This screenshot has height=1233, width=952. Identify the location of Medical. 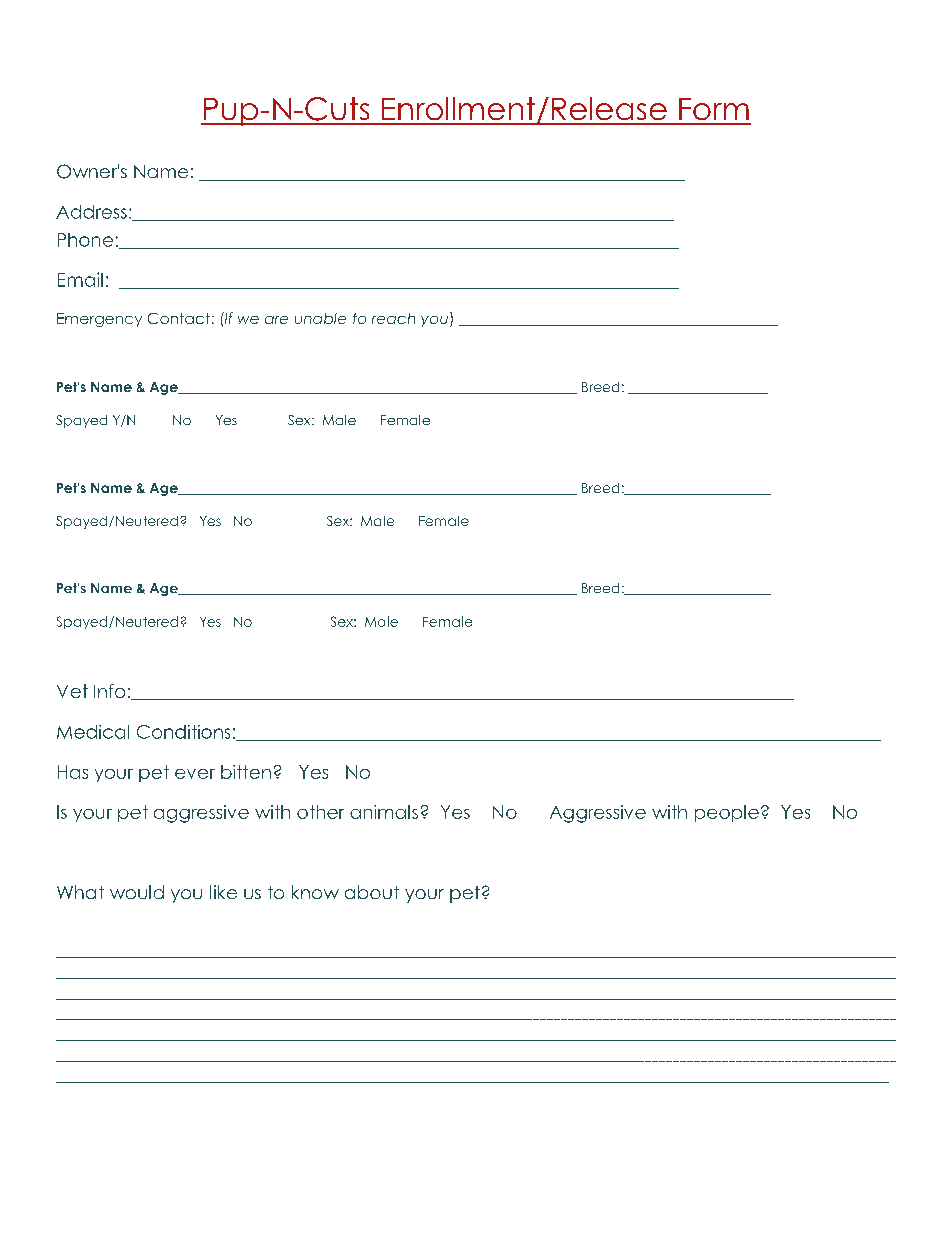
(93, 732).
